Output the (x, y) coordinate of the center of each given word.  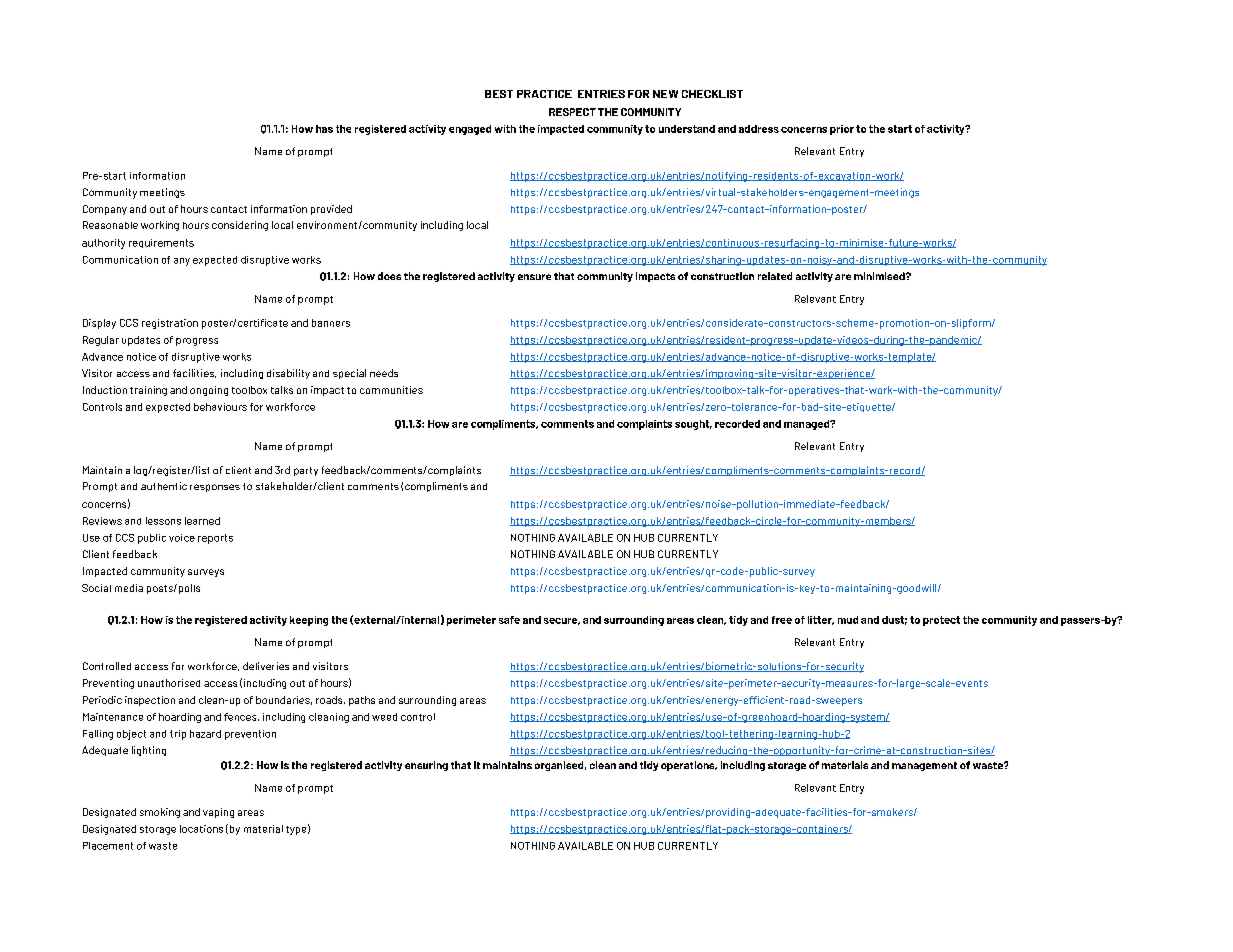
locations (201, 829)
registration (170, 324)
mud (848, 620)
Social (96, 588)
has (324, 129)
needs (384, 373)
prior (842, 130)
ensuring (426, 766)
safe (509, 620)
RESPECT (572, 112)
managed (808, 425)
